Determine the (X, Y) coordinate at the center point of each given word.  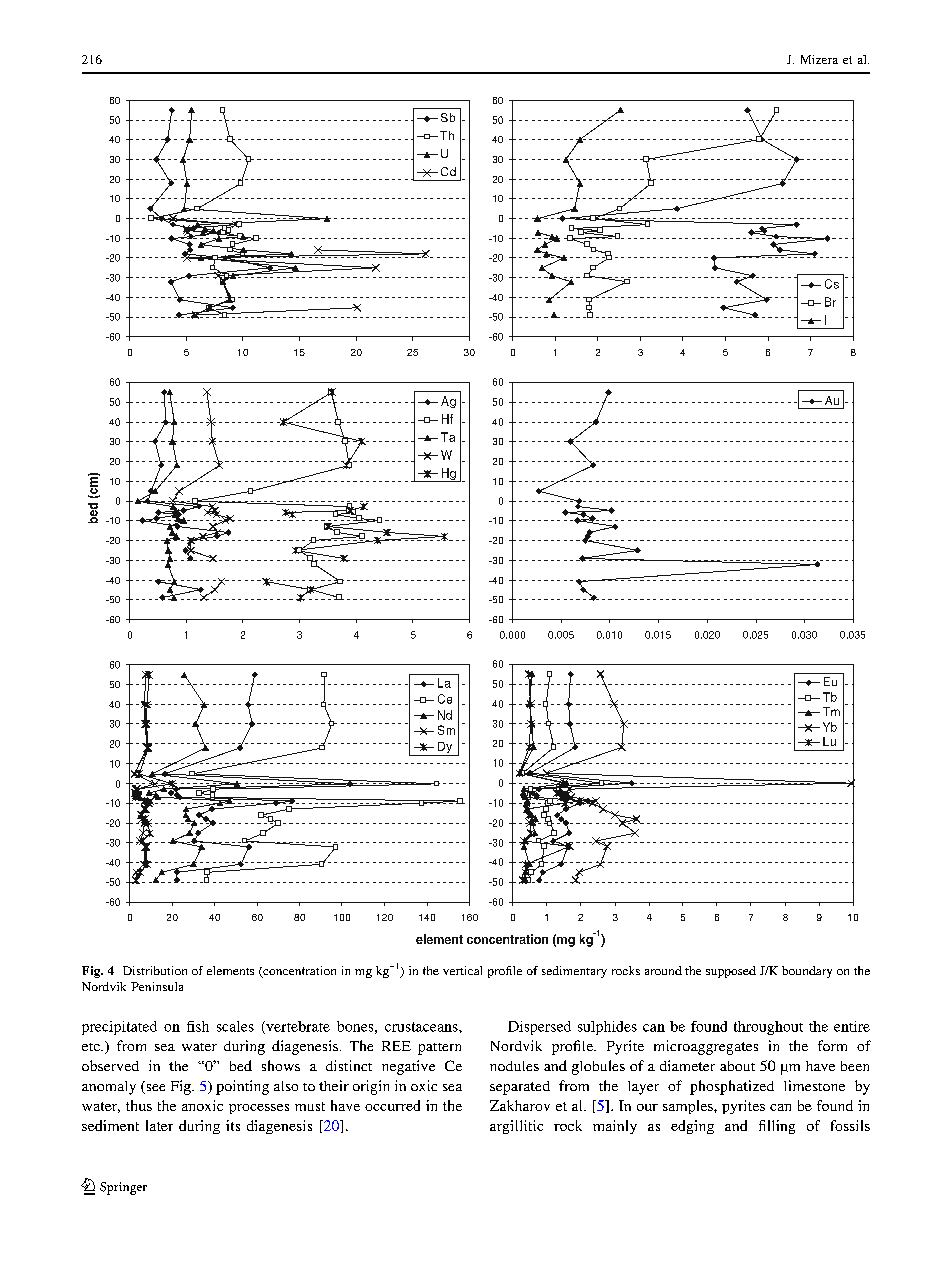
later (159, 1125)
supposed (731, 972)
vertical (462, 970)
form (832, 1045)
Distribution (155, 970)
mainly (615, 1127)
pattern (439, 1049)
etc (92, 1047)
